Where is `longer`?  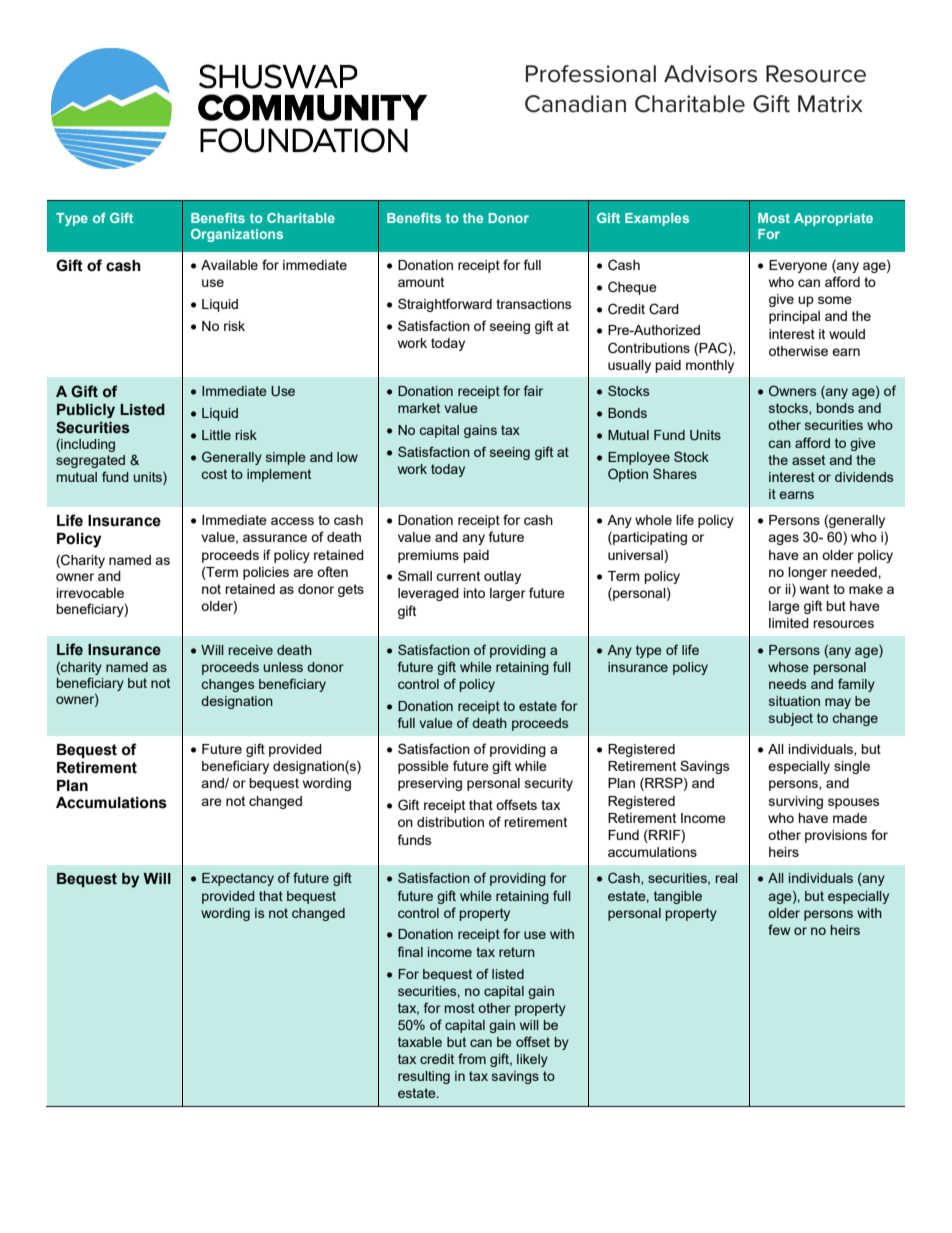
longer is located at coordinates (807, 573).
